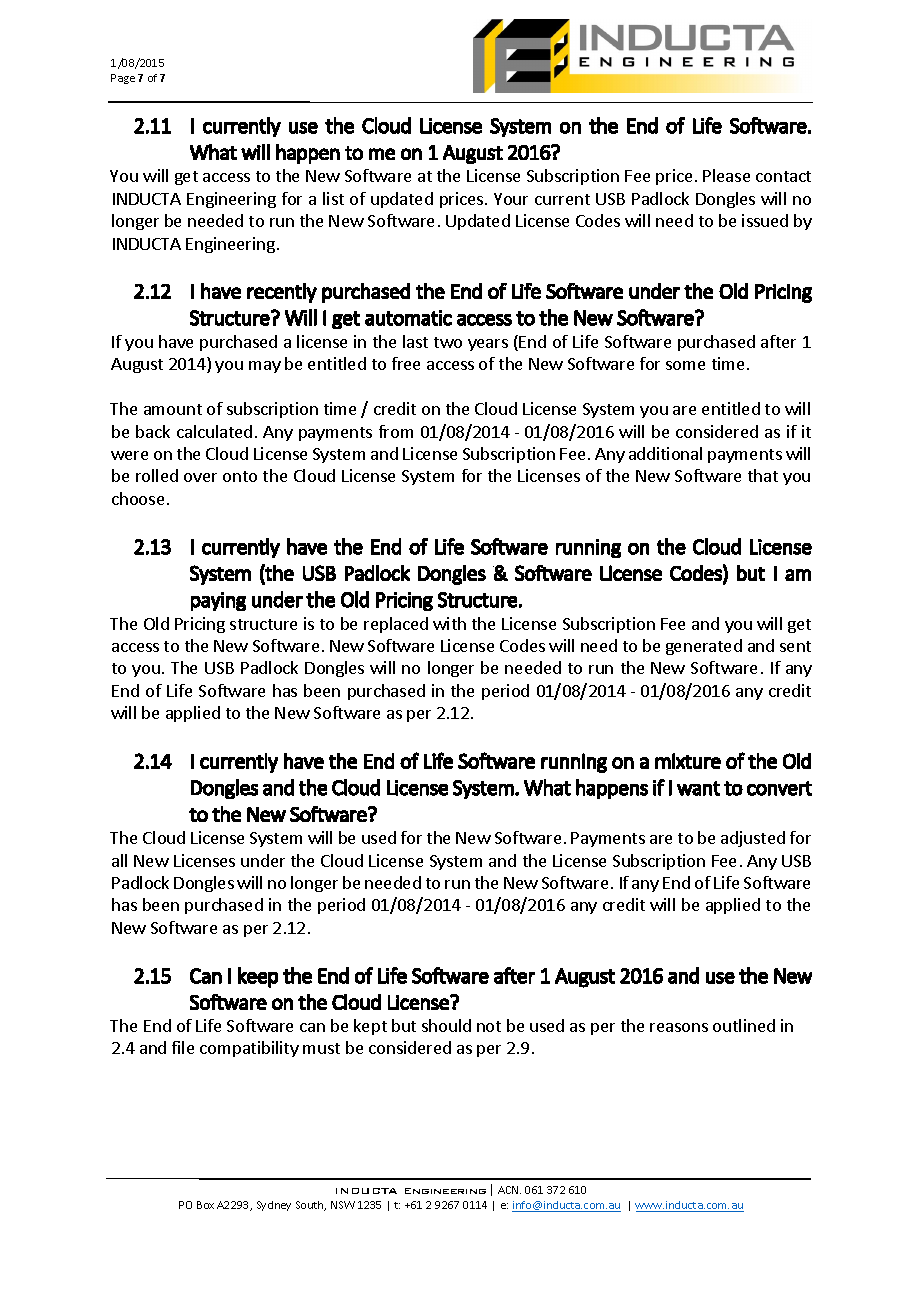 This document has width=924, height=1308. What do you see at coordinates (509, 1190) in the document?
I see `ACN` at bounding box center [509, 1190].
